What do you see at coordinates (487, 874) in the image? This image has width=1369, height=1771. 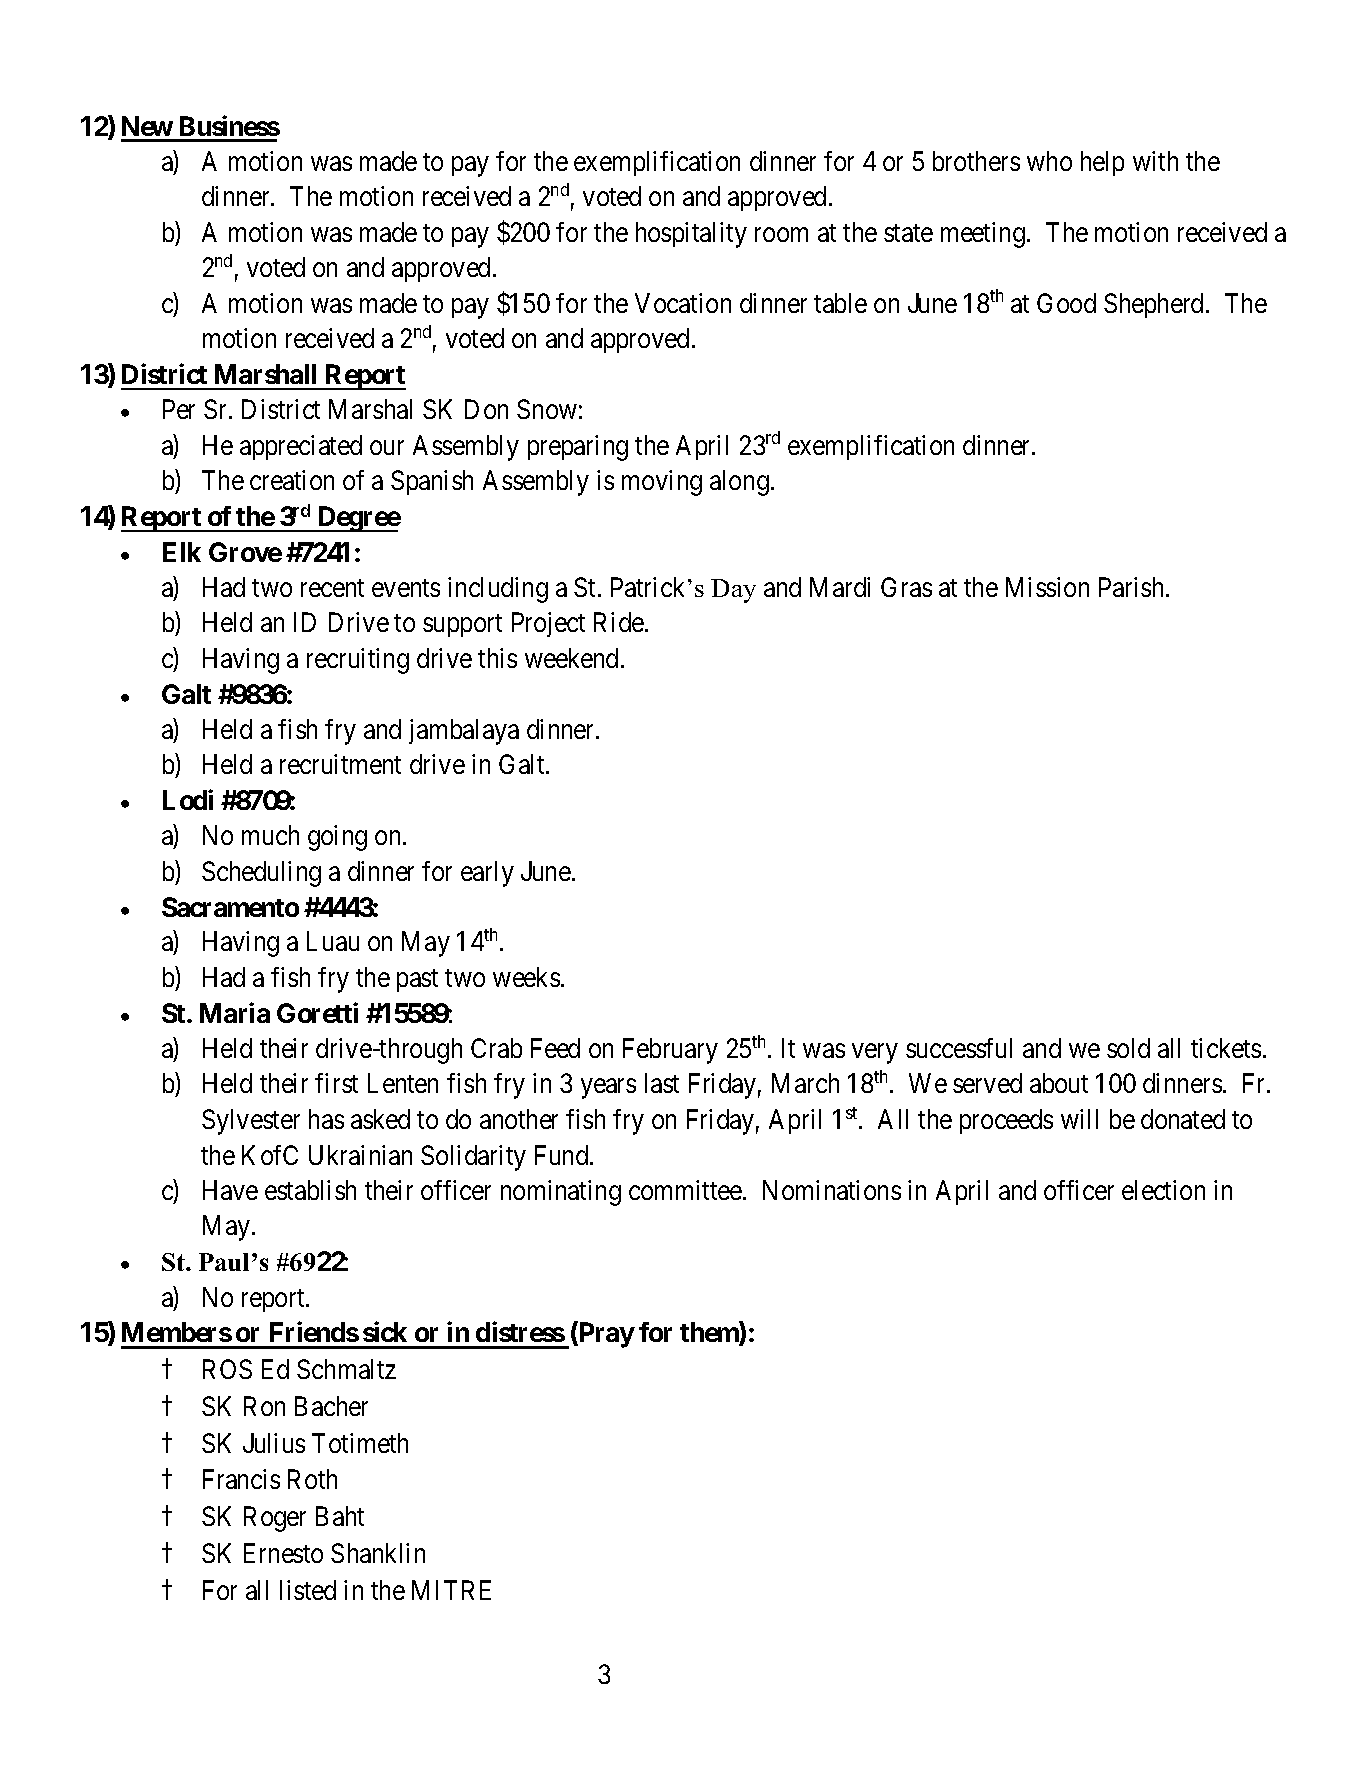 I see `early` at bounding box center [487, 874].
